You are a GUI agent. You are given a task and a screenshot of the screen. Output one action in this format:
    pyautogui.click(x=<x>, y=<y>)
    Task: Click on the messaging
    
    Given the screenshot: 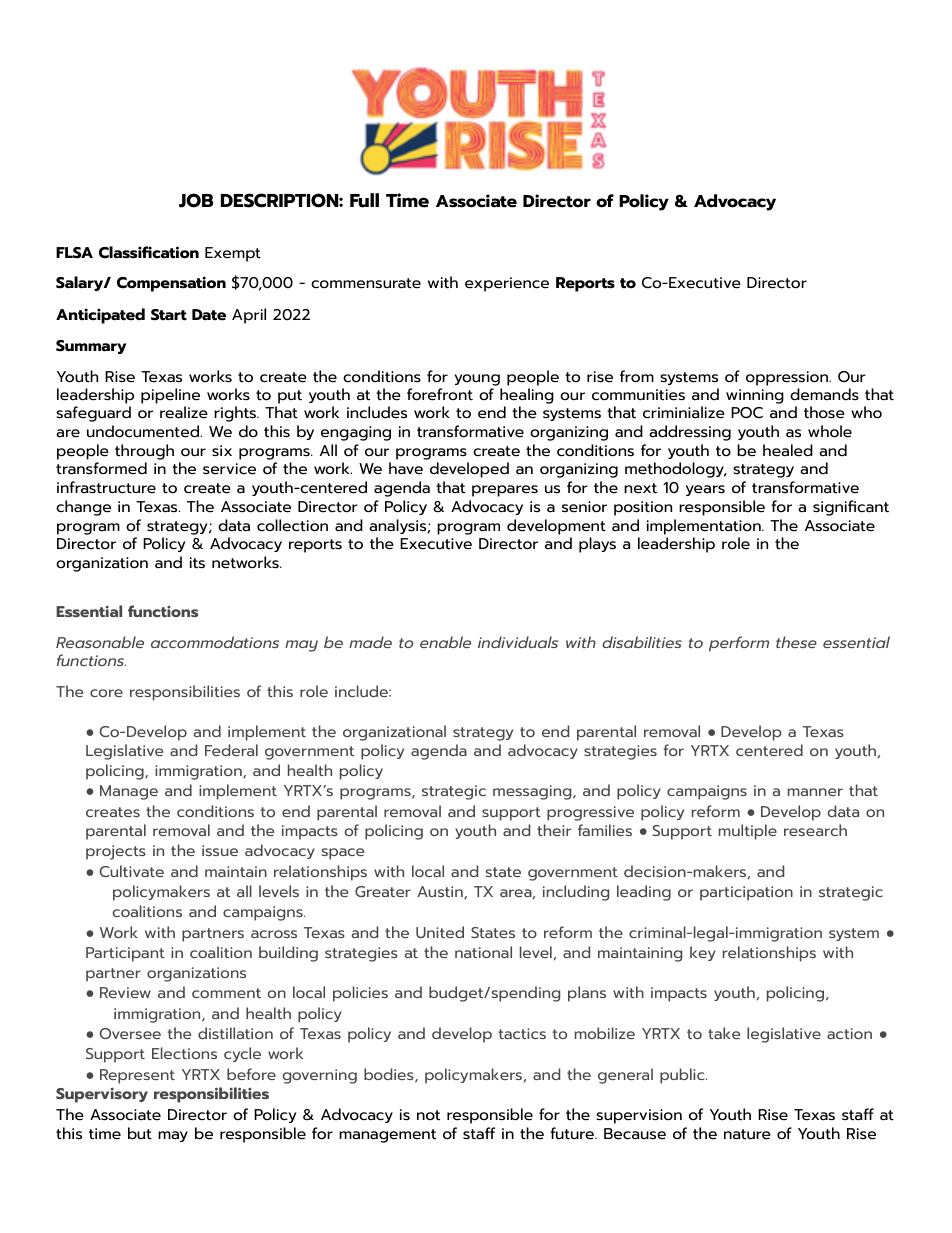 What is the action you would take?
    pyautogui.click(x=533, y=792)
